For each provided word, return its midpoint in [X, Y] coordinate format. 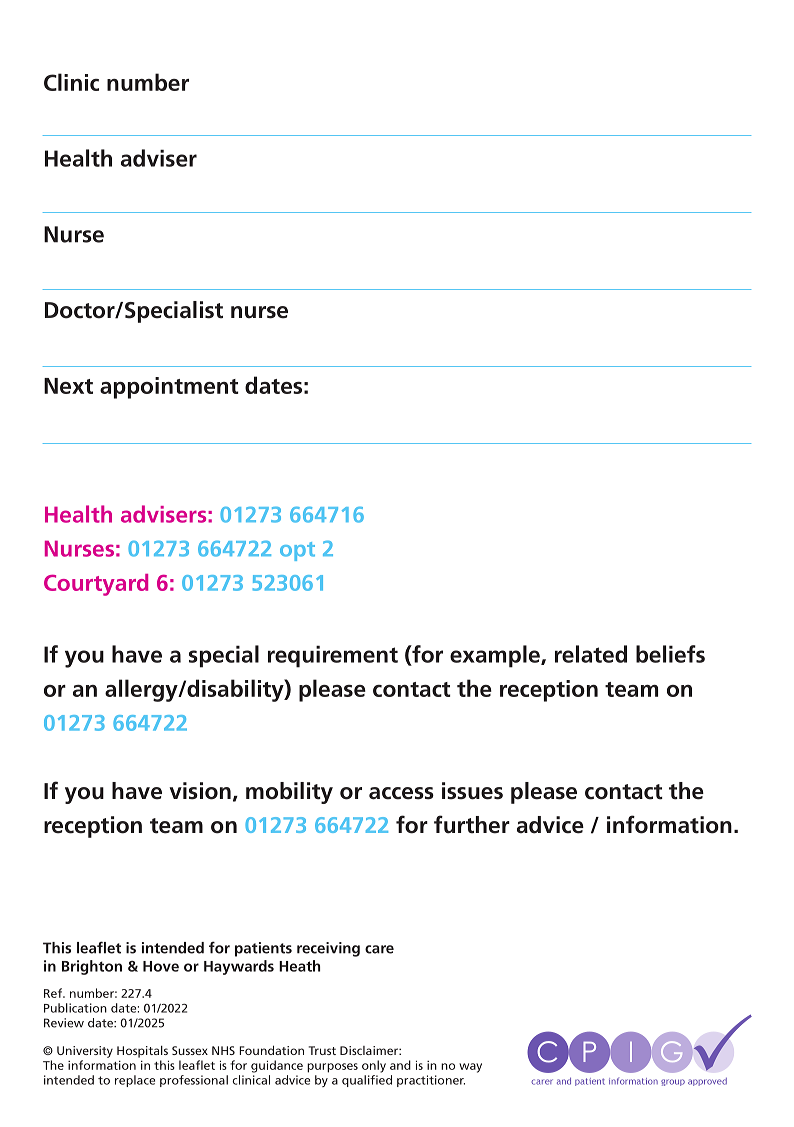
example [496, 656]
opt [297, 551]
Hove [161, 966]
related [591, 654]
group [673, 1082]
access [401, 793]
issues [472, 791]
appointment [169, 388]
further [472, 824]
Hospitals [142, 1052]
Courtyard [96, 585]
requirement [333, 656]
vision [200, 791]
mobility [289, 793]
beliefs [670, 654]
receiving [328, 949]
